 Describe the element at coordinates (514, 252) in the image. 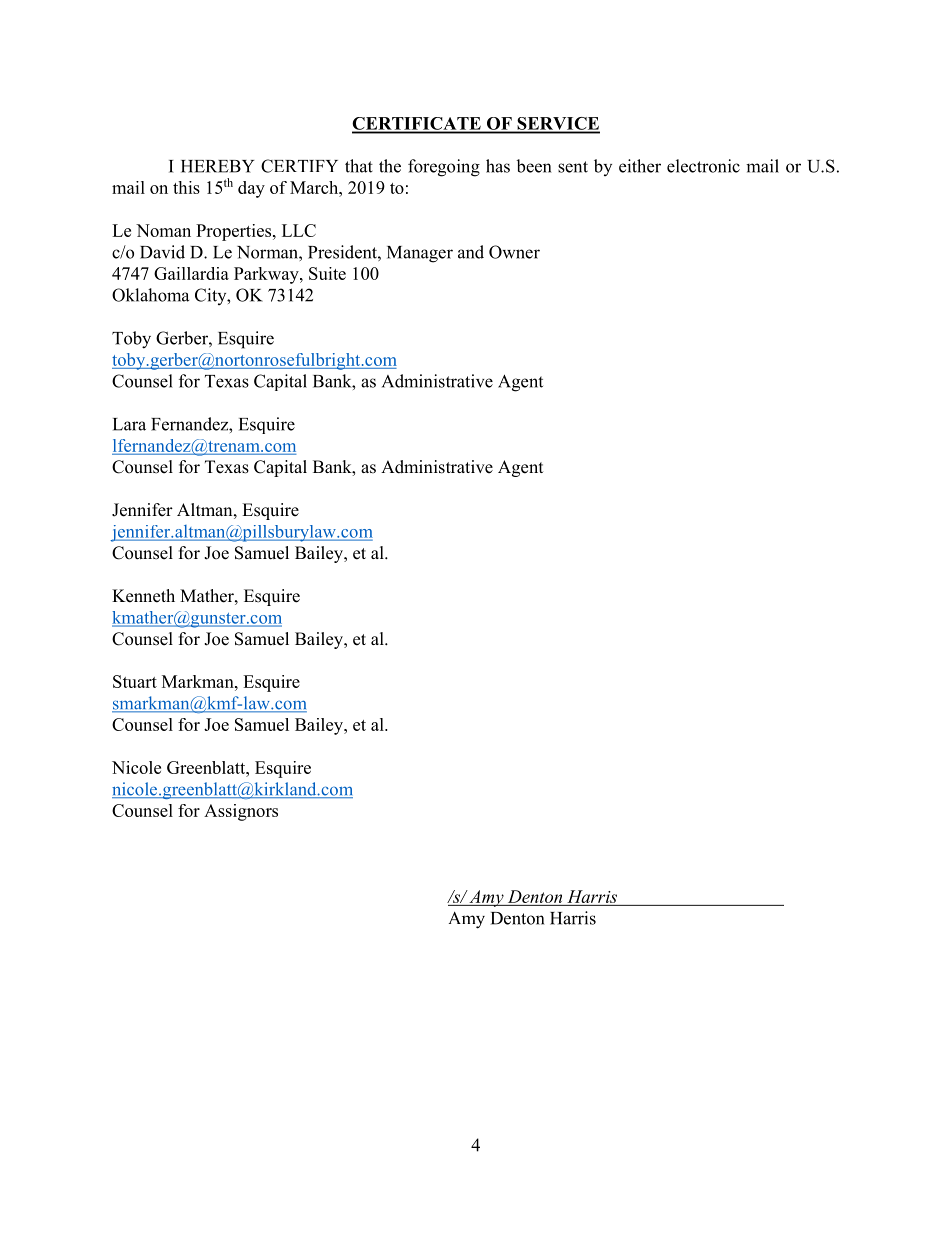

I see `Owner` at that location.
